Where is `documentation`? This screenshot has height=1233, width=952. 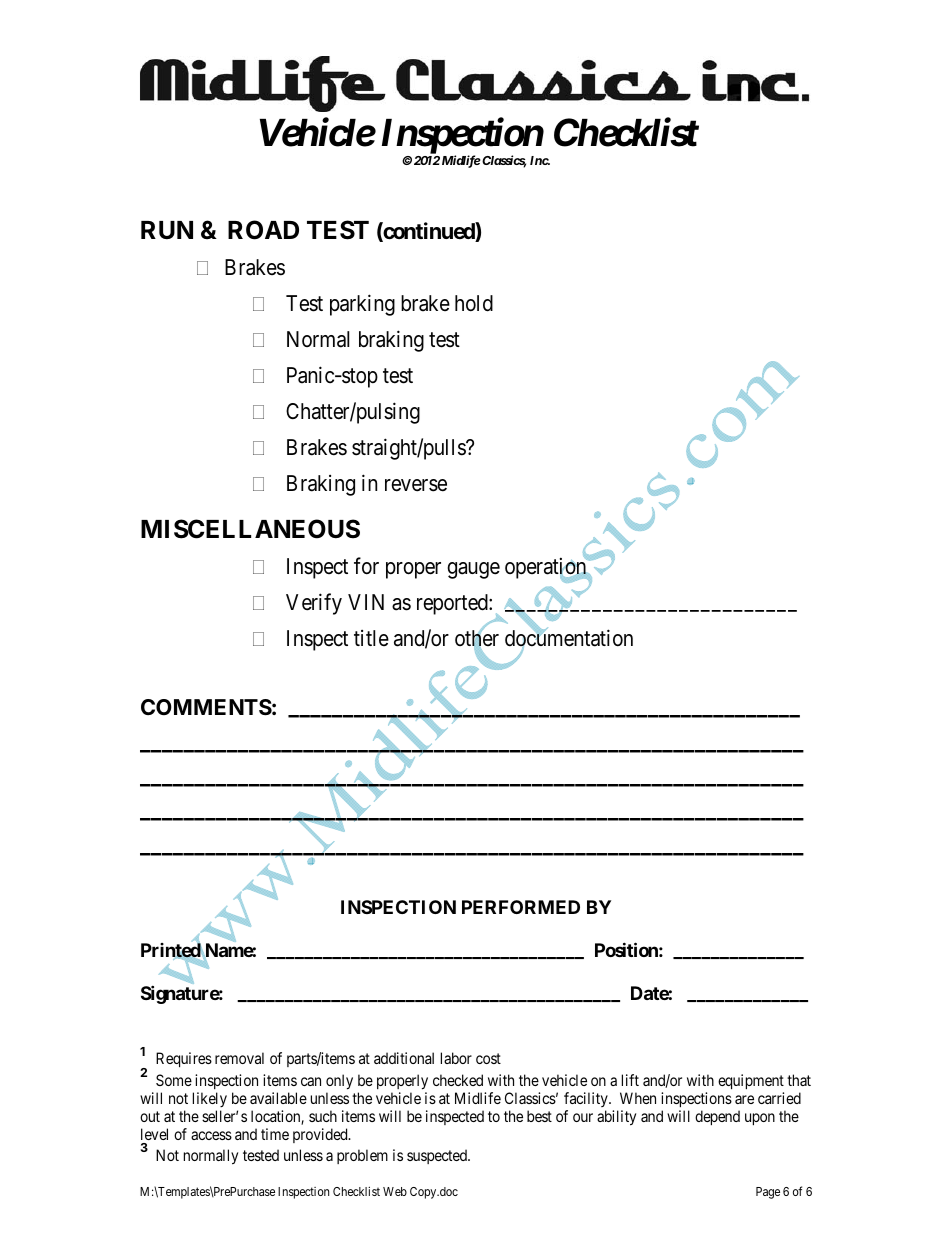 documentation is located at coordinates (569, 639).
